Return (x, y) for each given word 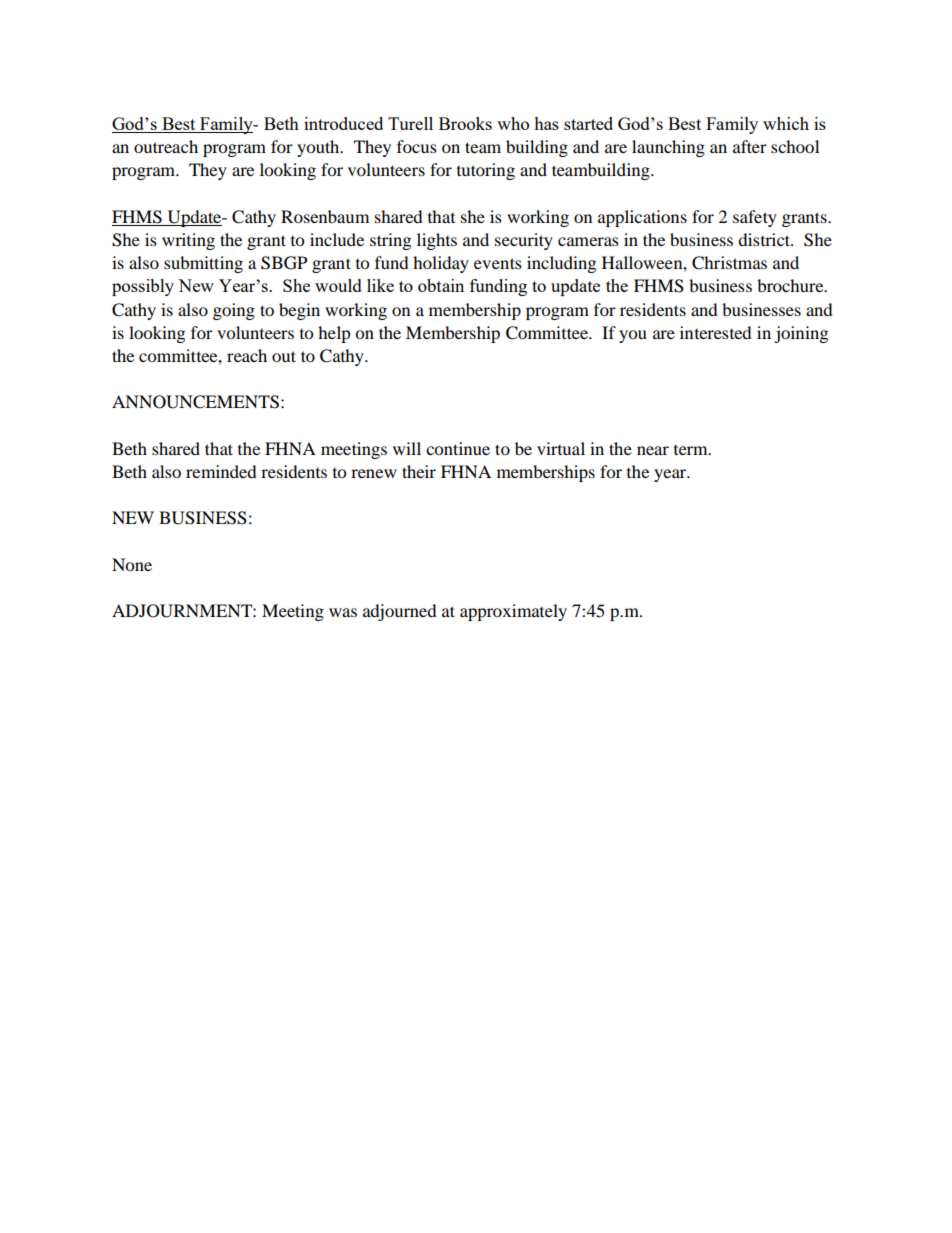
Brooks (465, 123)
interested (716, 332)
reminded (221, 471)
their (419, 471)
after (750, 146)
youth (319, 148)
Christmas (729, 263)
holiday (441, 264)
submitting (203, 264)
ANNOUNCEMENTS (195, 402)
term (692, 450)
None (132, 564)
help (334, 334)
